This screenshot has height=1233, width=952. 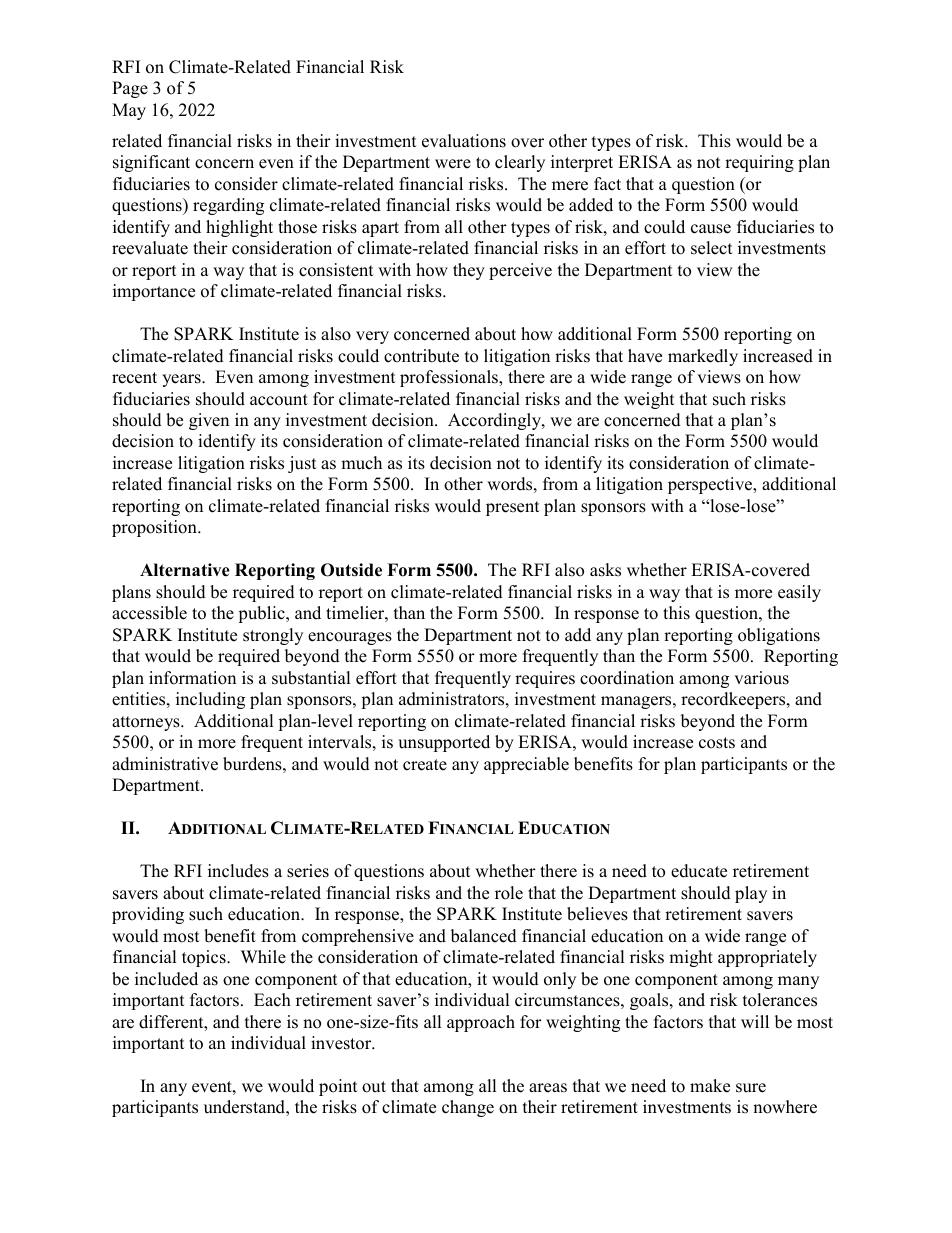 What do you see at coordinates (699, 871) in the screenshot?
I see `educate` at bounding box center [699, 871].
